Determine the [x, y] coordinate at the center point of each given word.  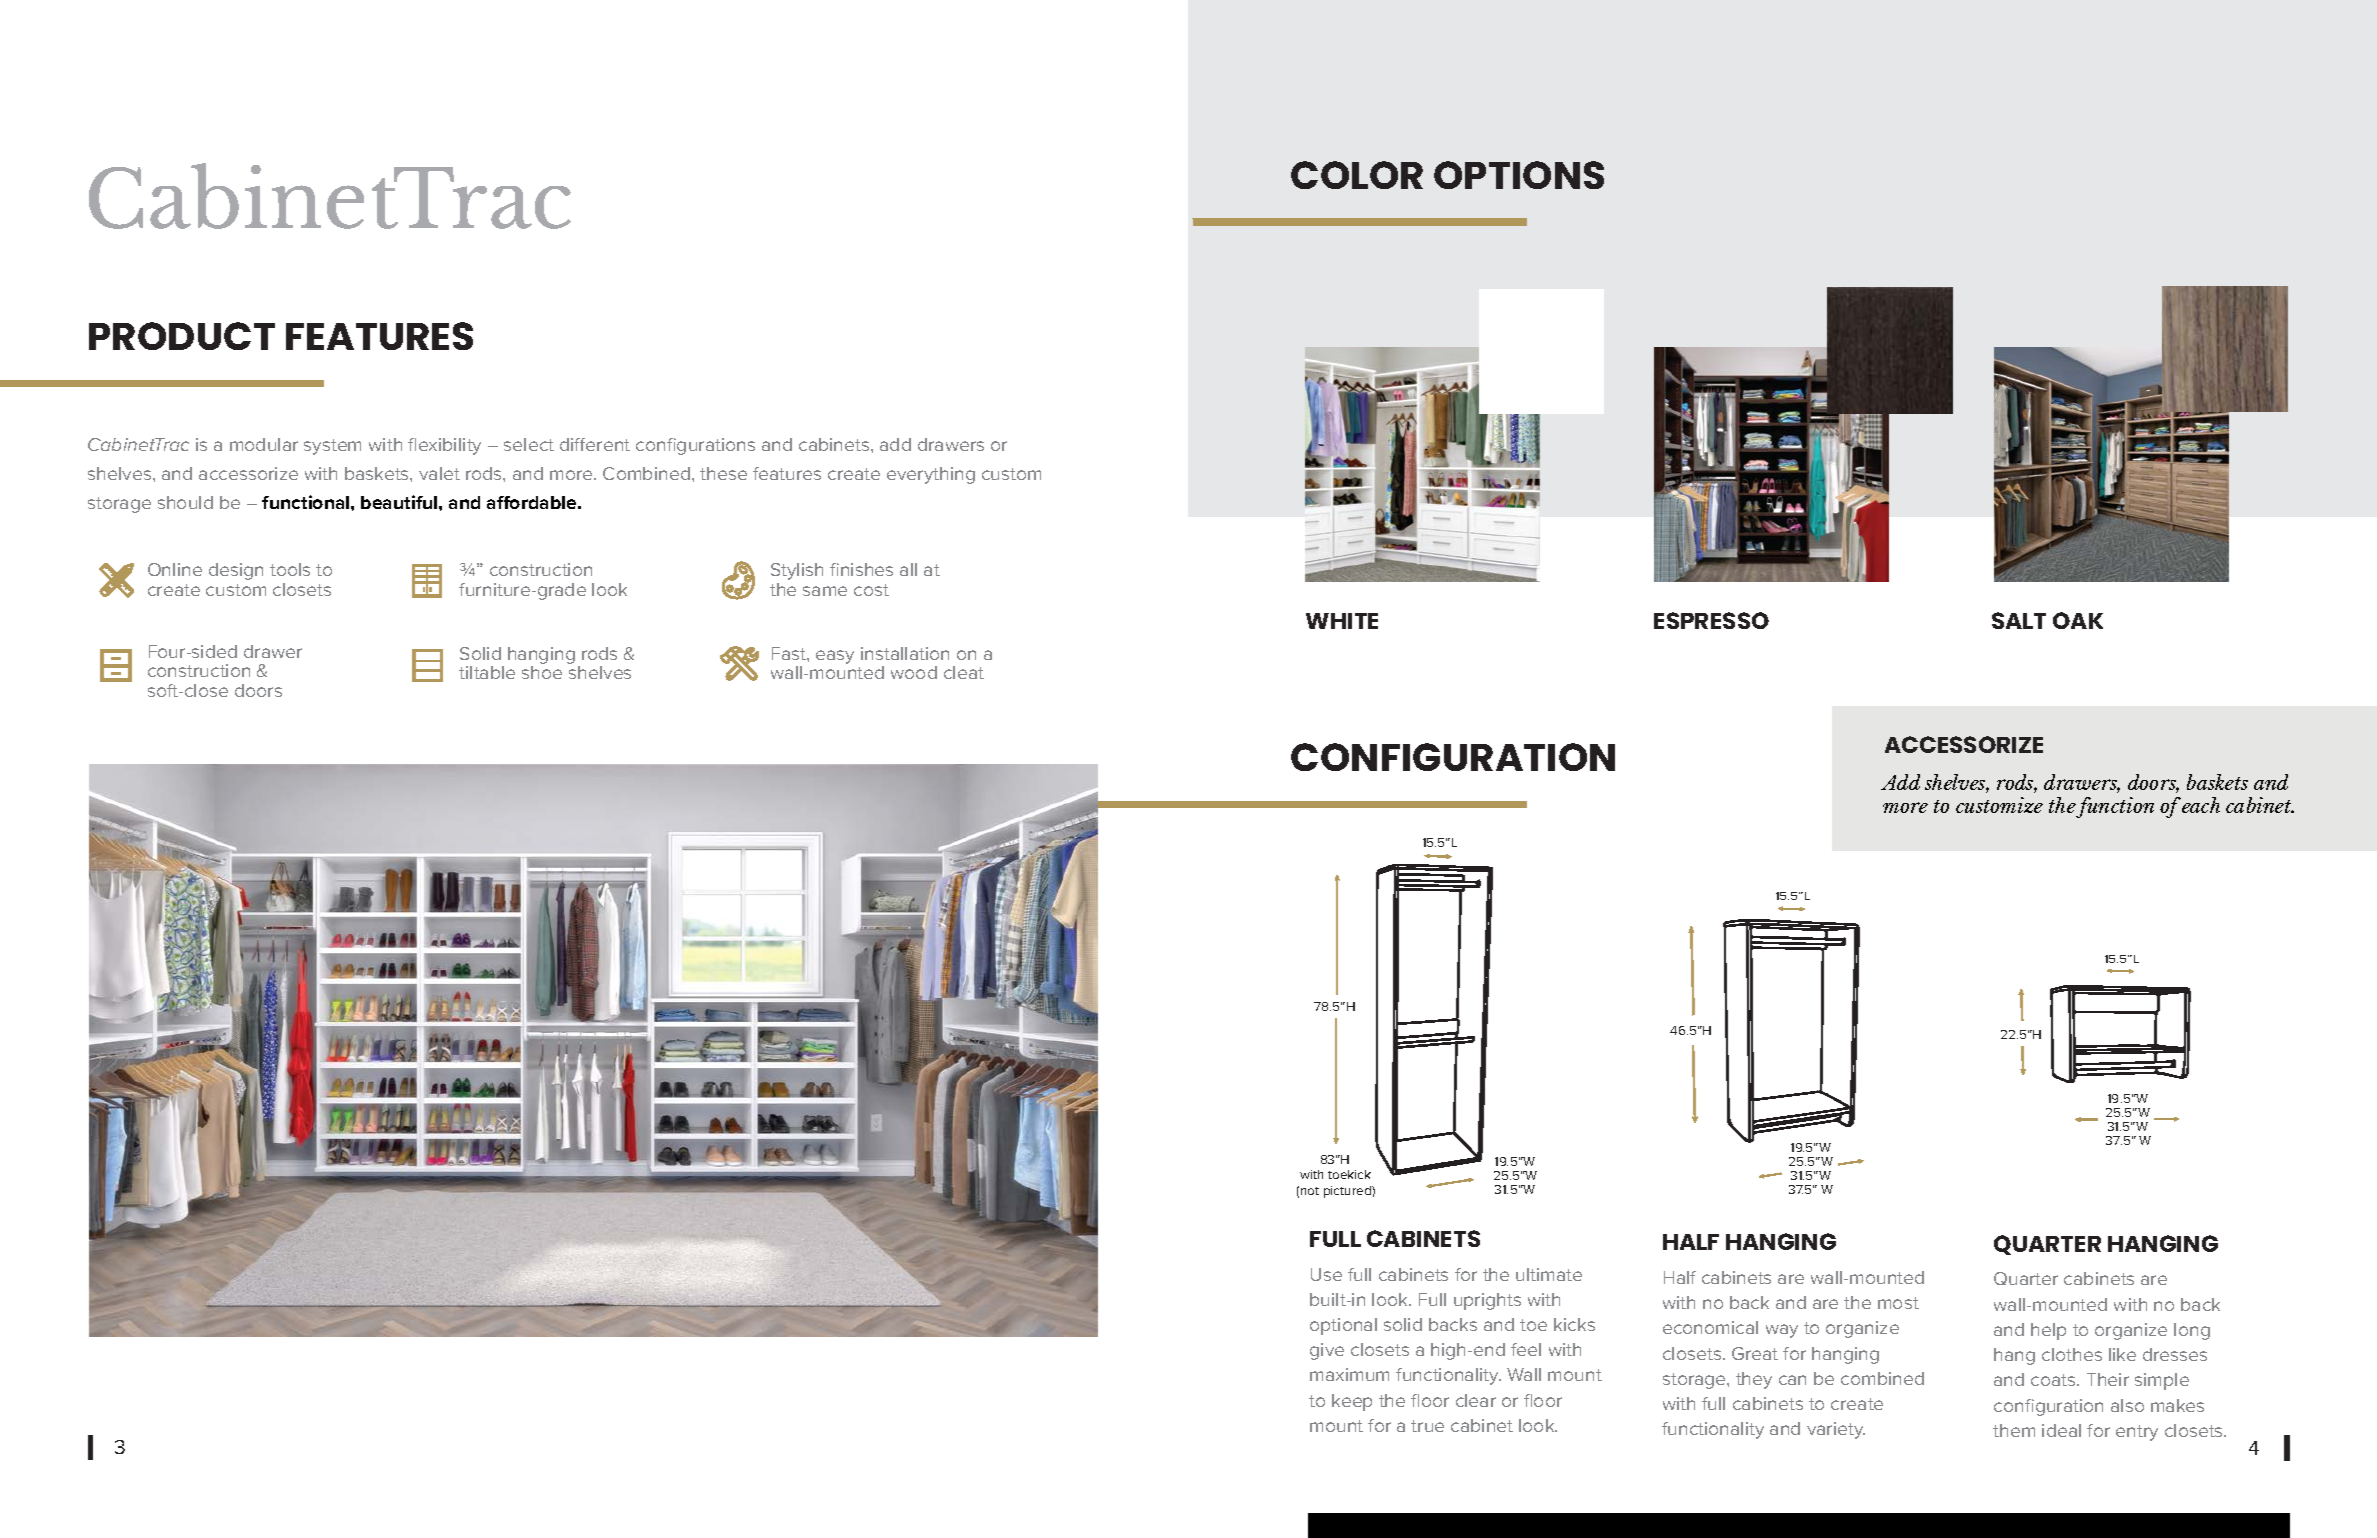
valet [439, 473]
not [1310, 1191]
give [1327, 1351]
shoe [542, 672]
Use [1326, 1274]
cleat [964, 672]
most [1898, 1303]
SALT [2019, 620]
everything [931, 475]
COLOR [1357, 175]
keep [1352, 1402]
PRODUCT [182, 336]
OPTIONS [1519, 175]
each [2201, 805]
